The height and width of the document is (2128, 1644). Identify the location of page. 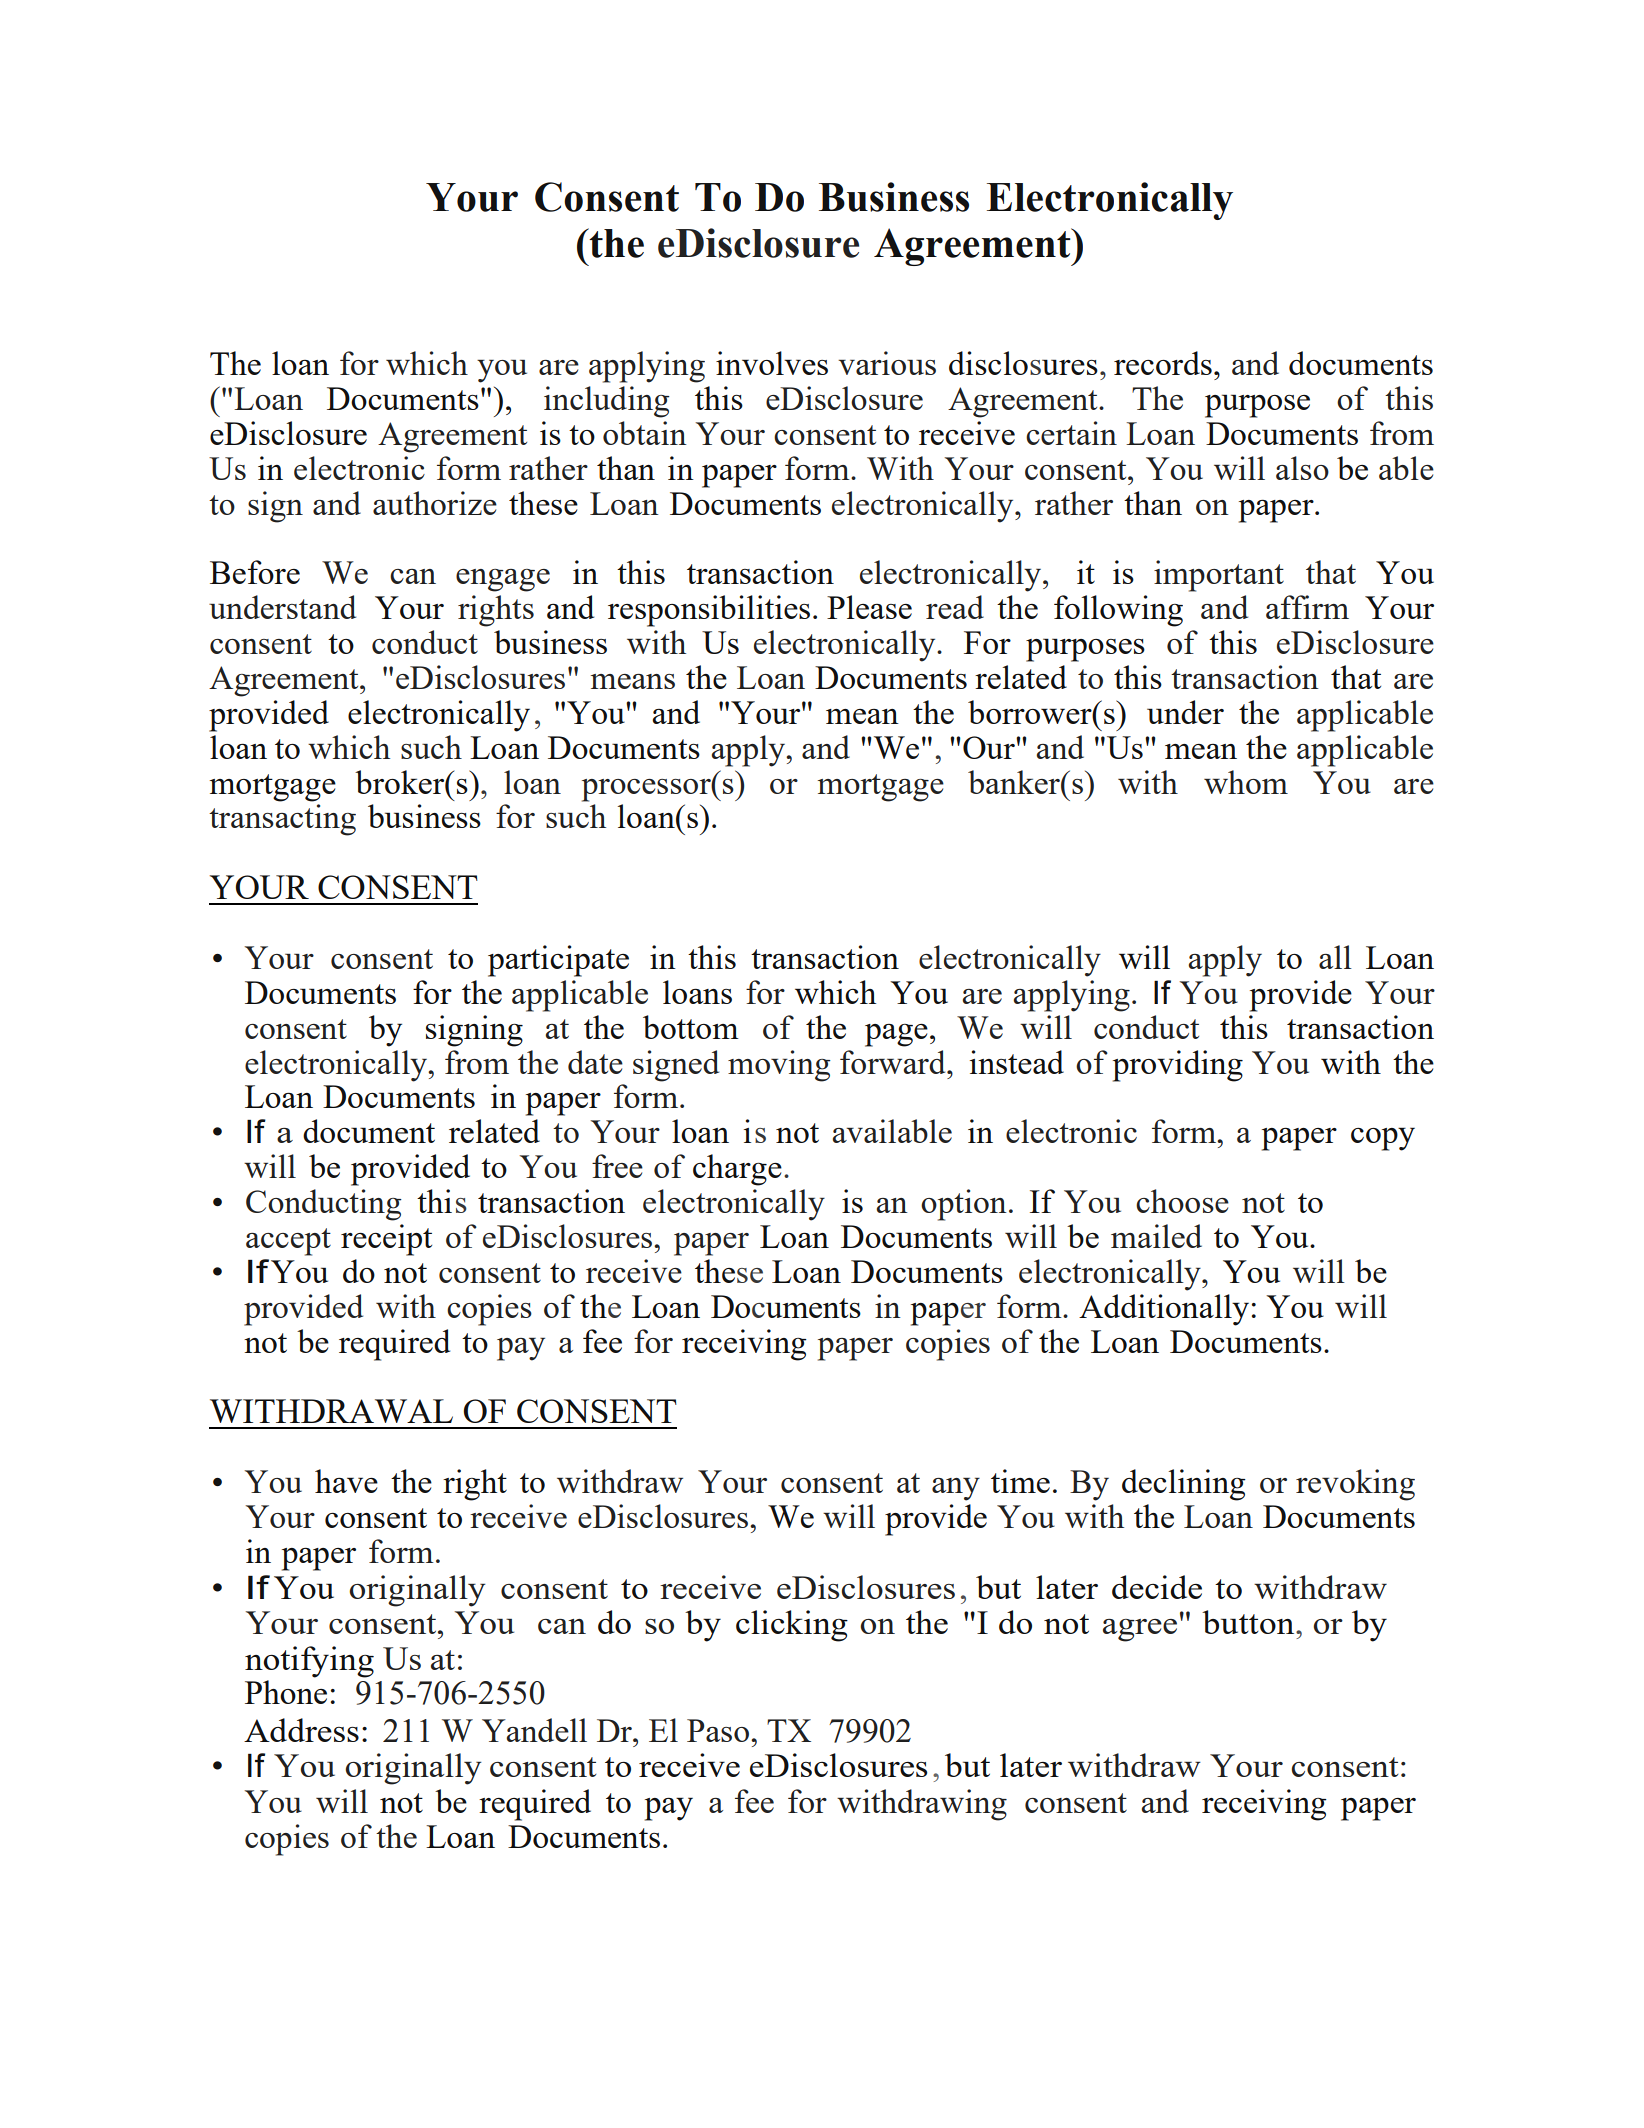
(896, 1035).
